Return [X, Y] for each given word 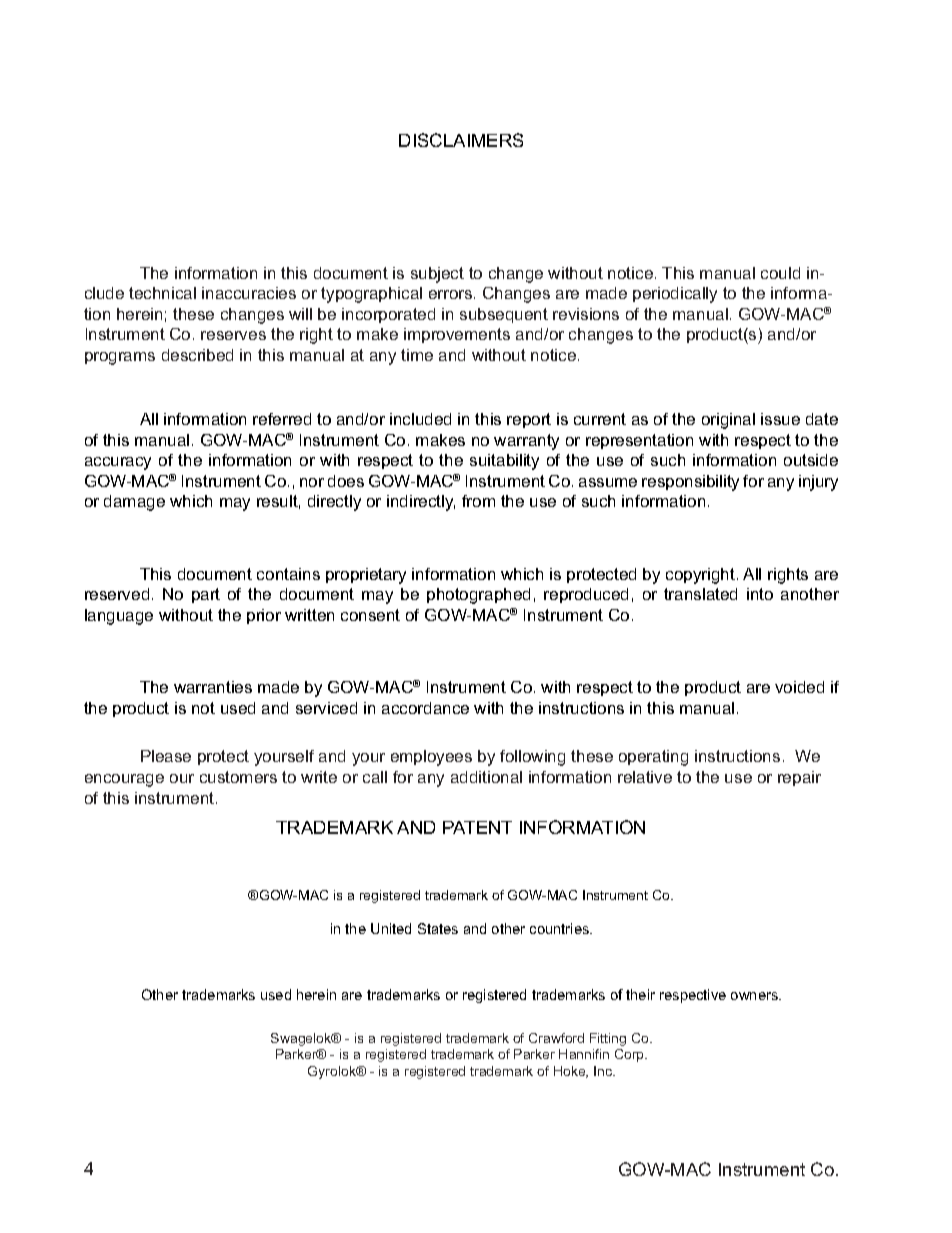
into [760, 594]
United [391, 928]
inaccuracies [249, 293]
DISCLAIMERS [461, 140]
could [780, 273]
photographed [478, 596]
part [206, 595]
